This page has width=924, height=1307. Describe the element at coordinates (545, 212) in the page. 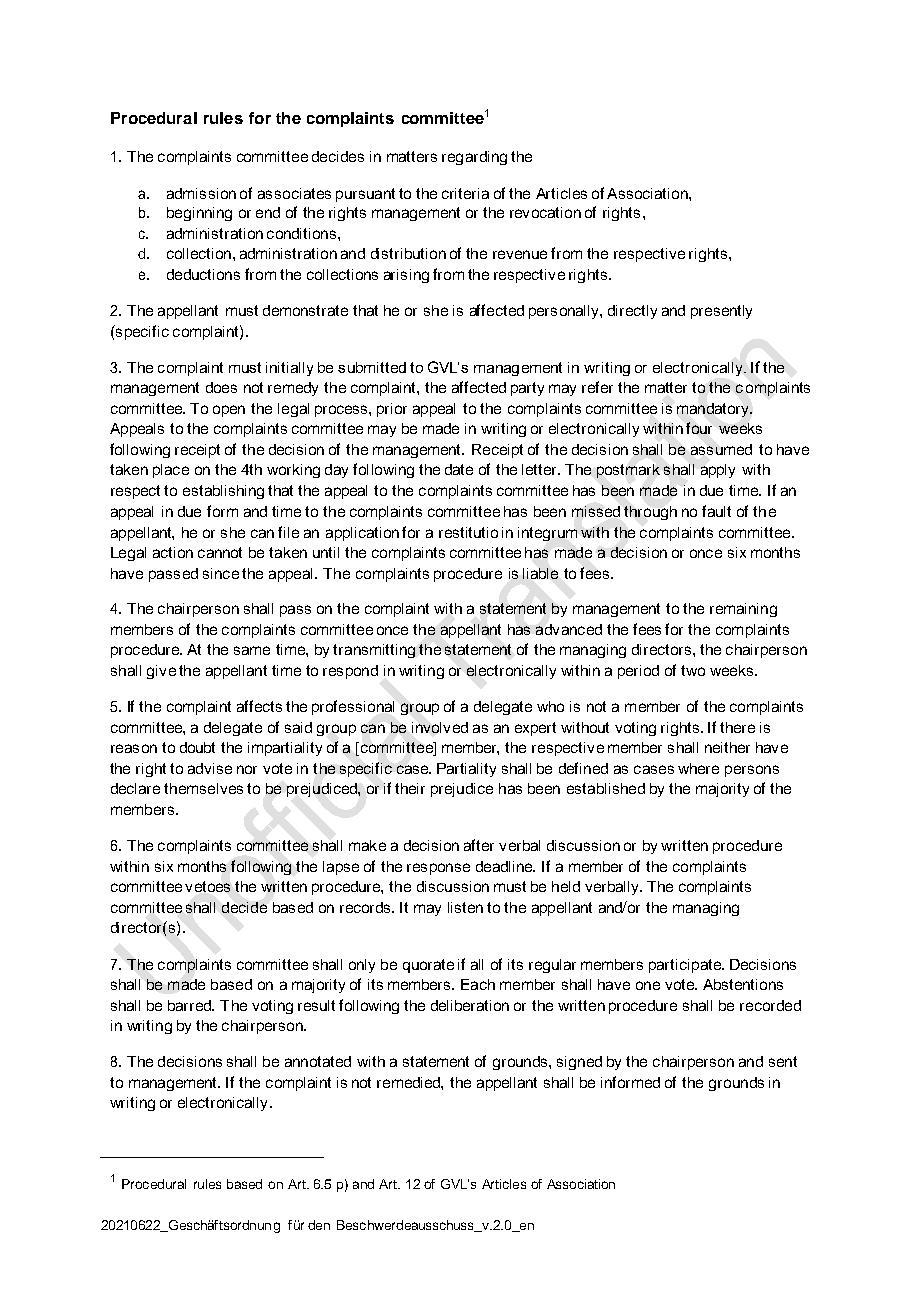

I see `revocation` at that location.
